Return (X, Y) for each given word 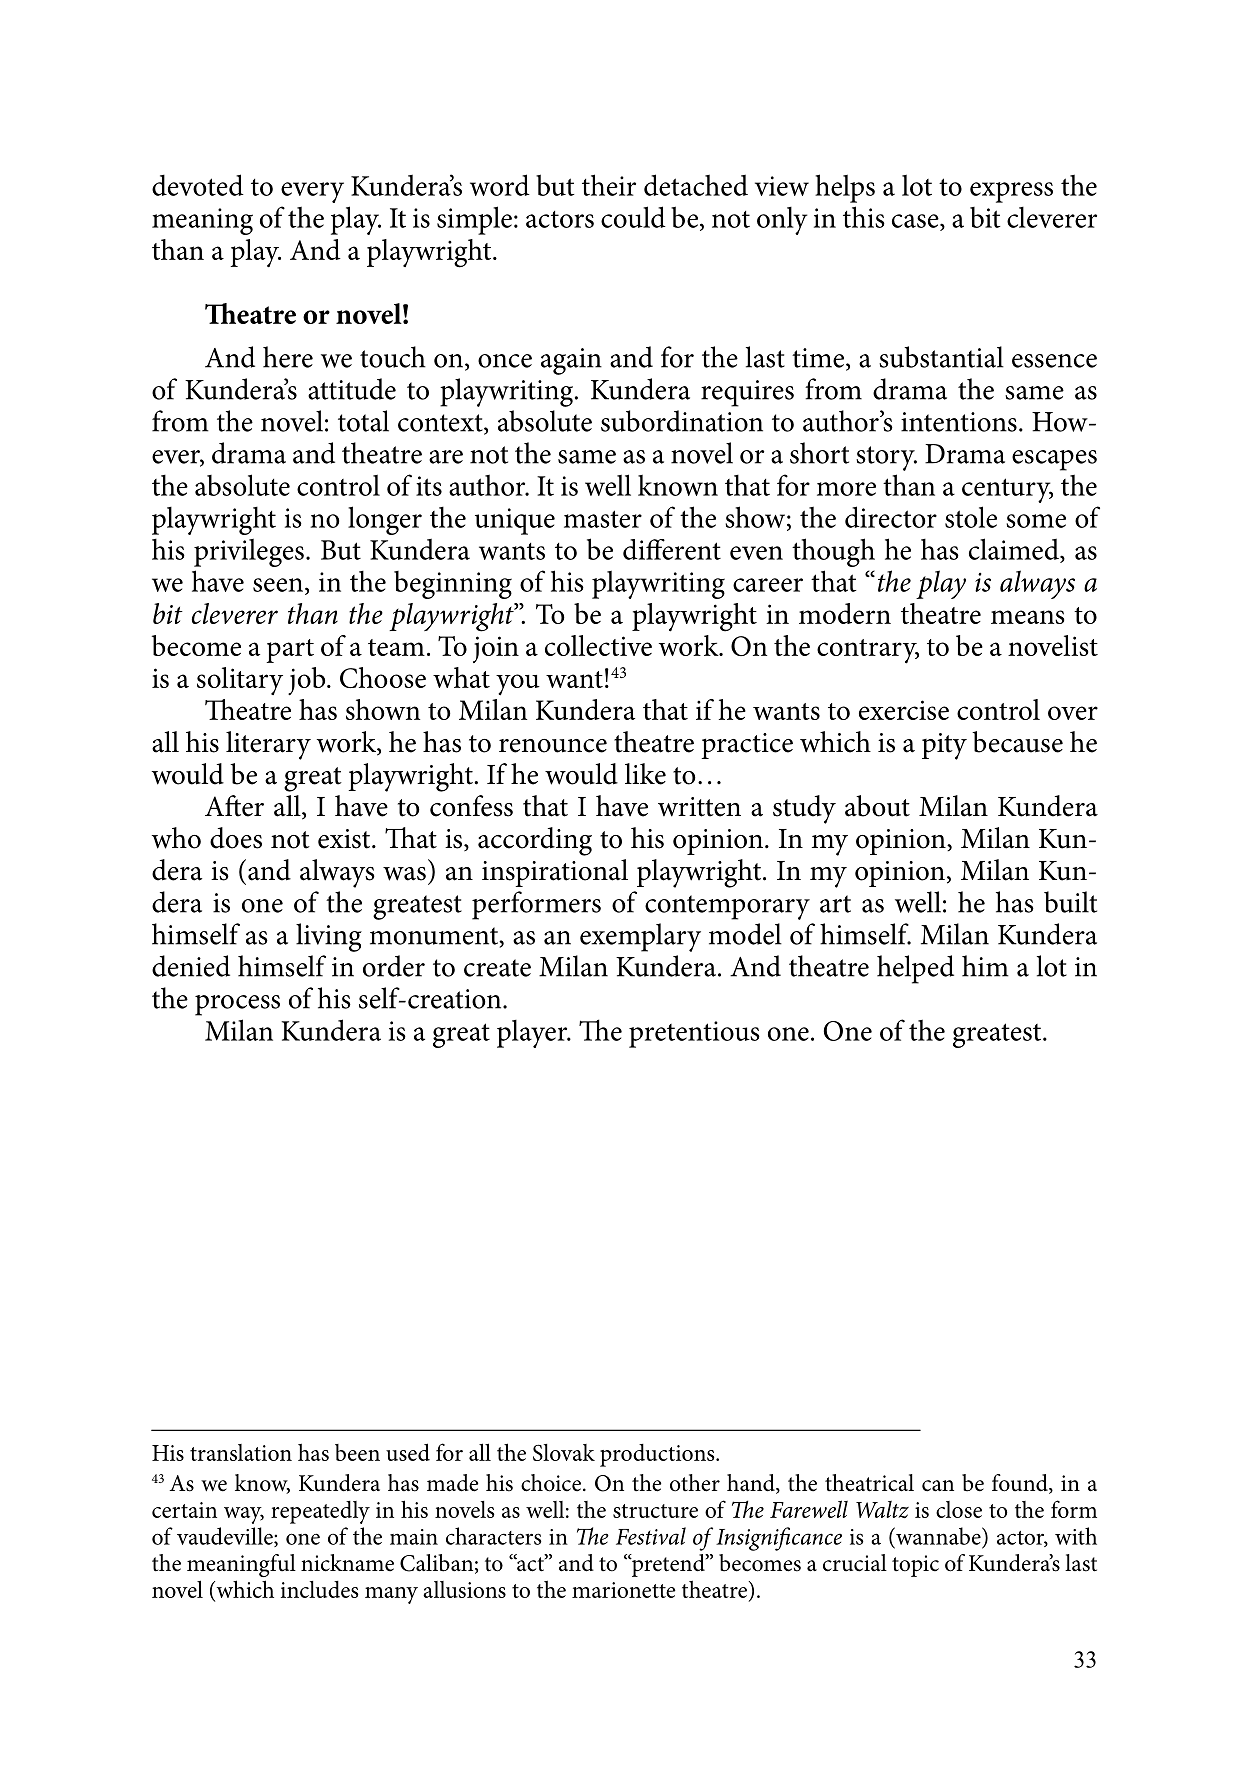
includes (320, 1589)
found (1021, 1484)
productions (658, 1455)
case (916, 221)
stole (971, 517)
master (603, 519)
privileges (249, 552)
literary (268, 745)
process (237, 1005)
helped (915, 969)
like (645, 774)
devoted (198, 185)
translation (241, 1452)
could (633, 217)
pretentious (694, 1034)
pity (944, 746)
